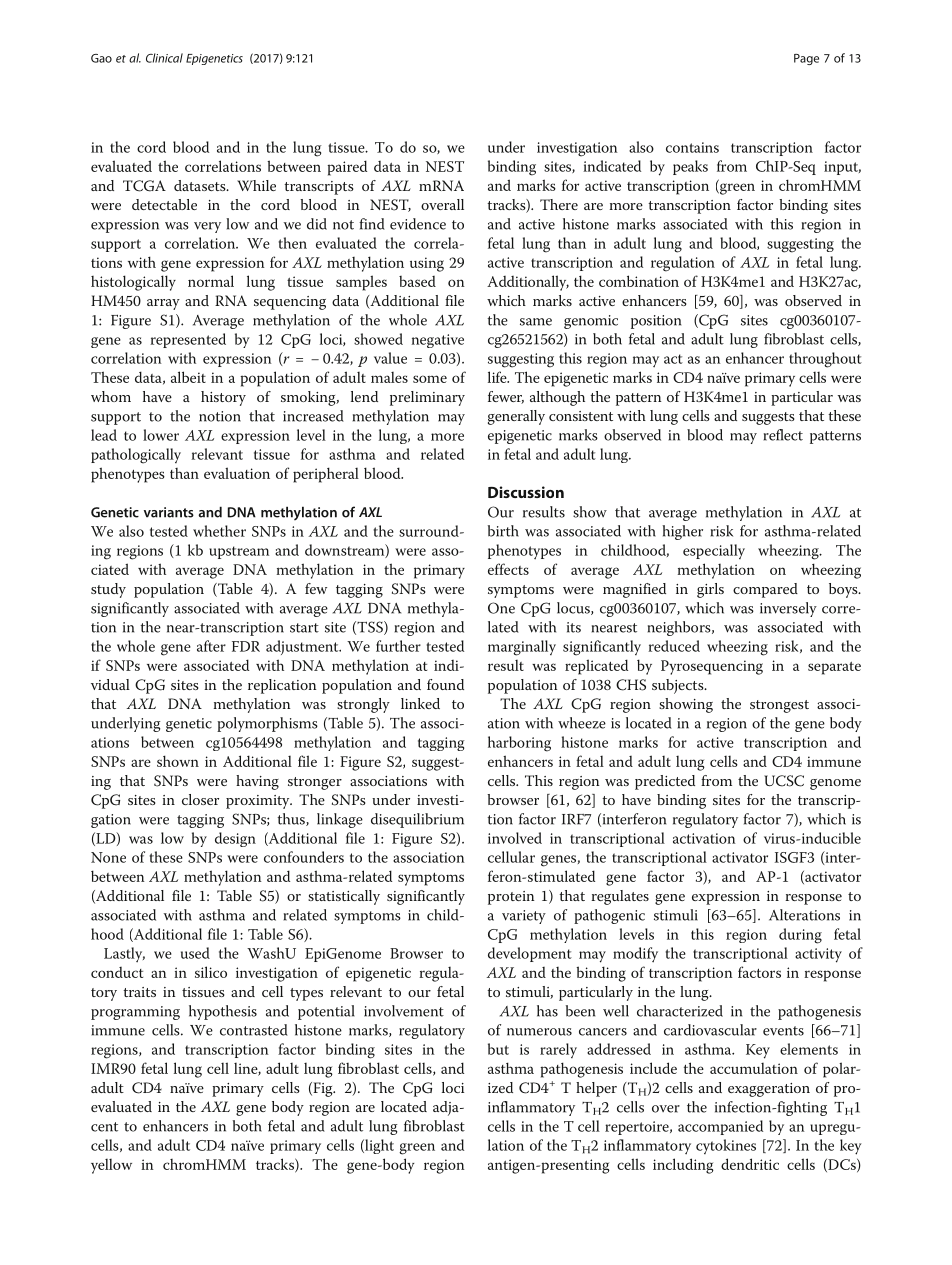 This document has width=952, height=1265. What do you see at coordinates (161, 435) in the document?
I see `lower` at bounding box center [161, 435].
